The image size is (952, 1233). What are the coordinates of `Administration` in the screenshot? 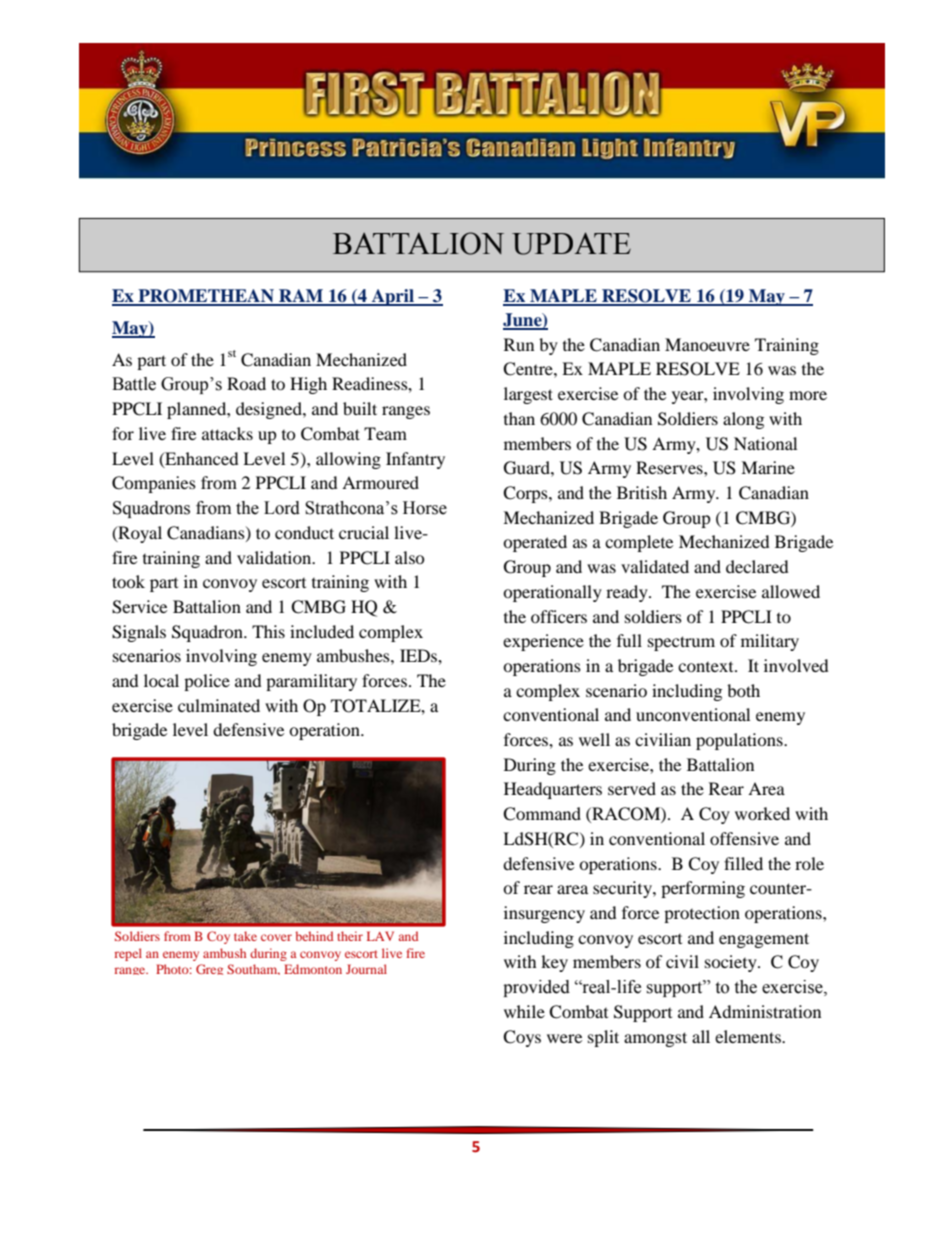 It's located at (765, 1011).
